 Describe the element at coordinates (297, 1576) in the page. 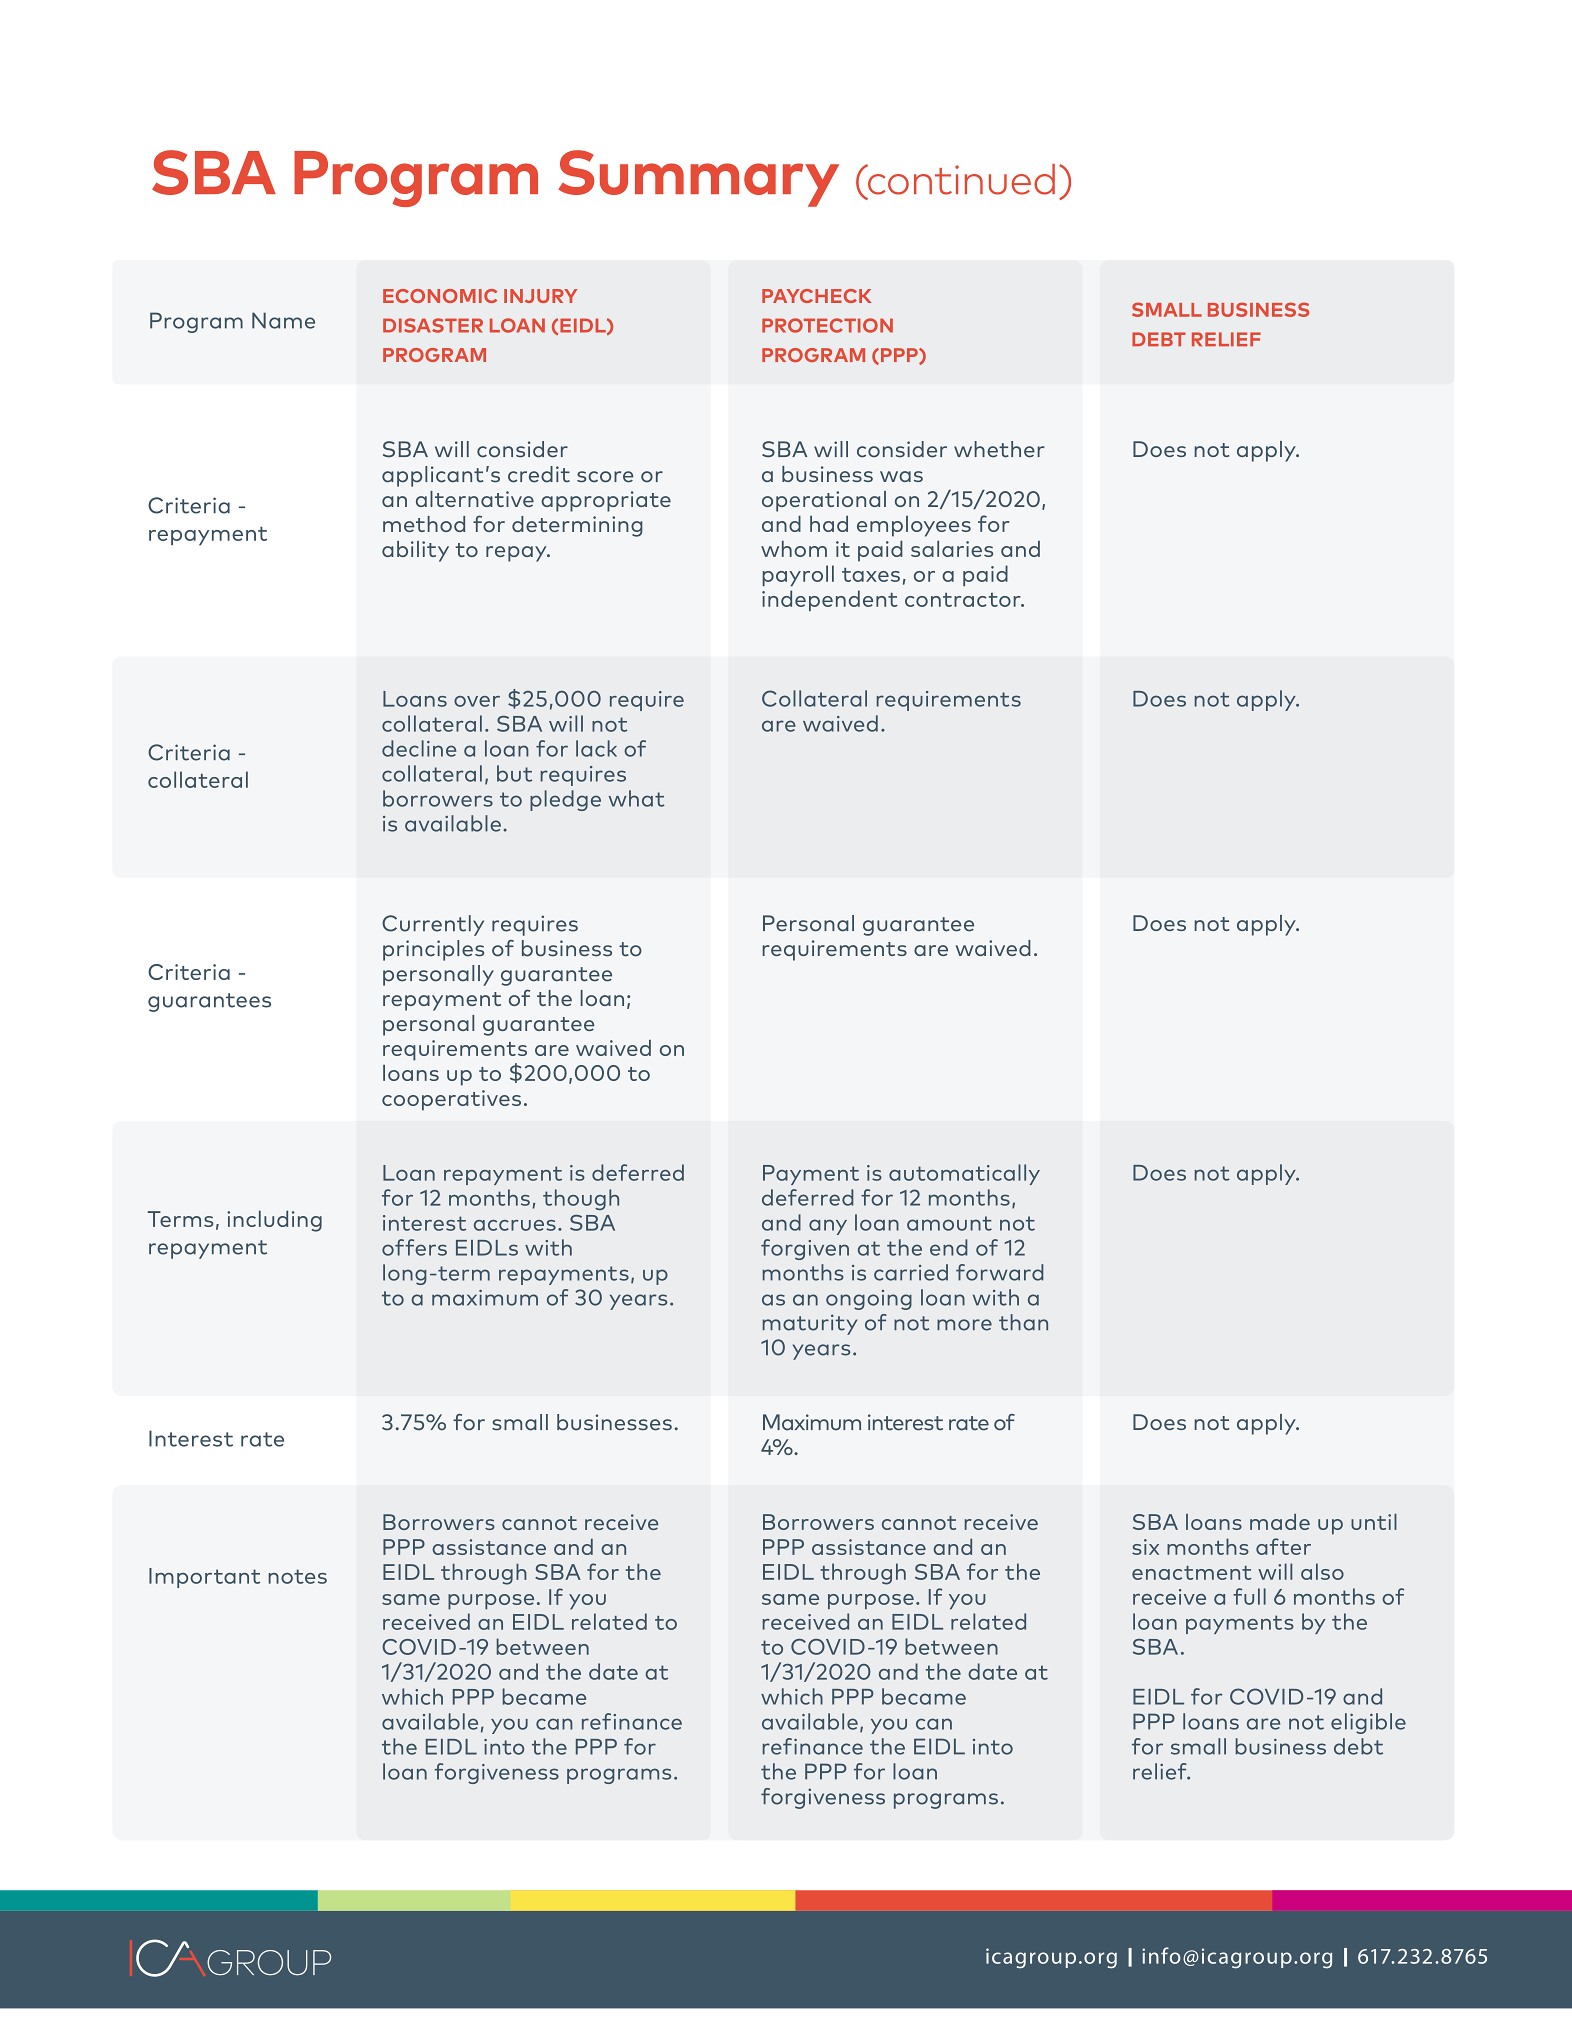

I see `notes` at that location.
